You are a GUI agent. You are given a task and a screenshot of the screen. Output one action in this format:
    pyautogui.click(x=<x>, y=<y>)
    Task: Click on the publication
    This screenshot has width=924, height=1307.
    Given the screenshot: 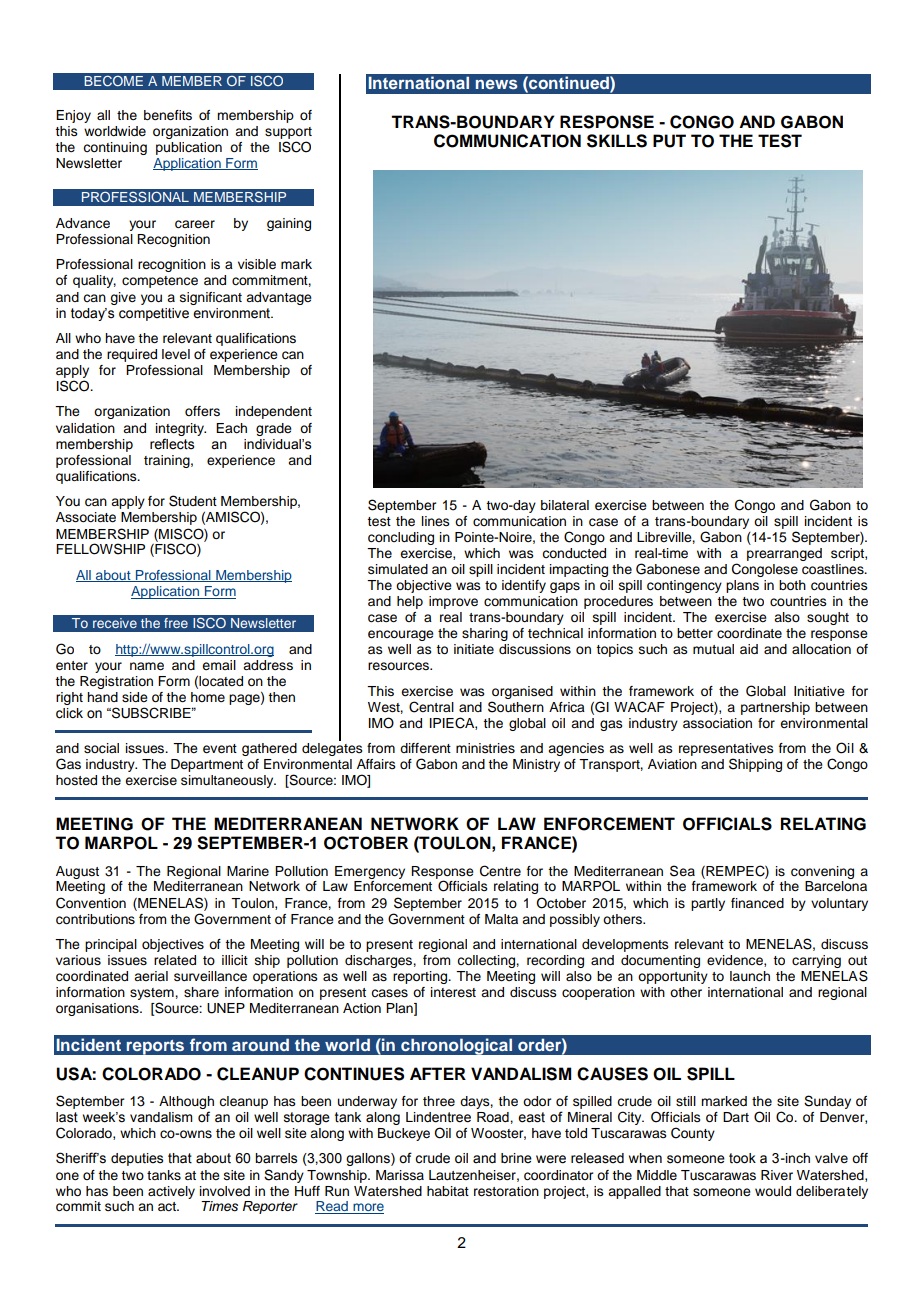 What is the action you would take?
    pyautogui.click(x=189, y=148)
